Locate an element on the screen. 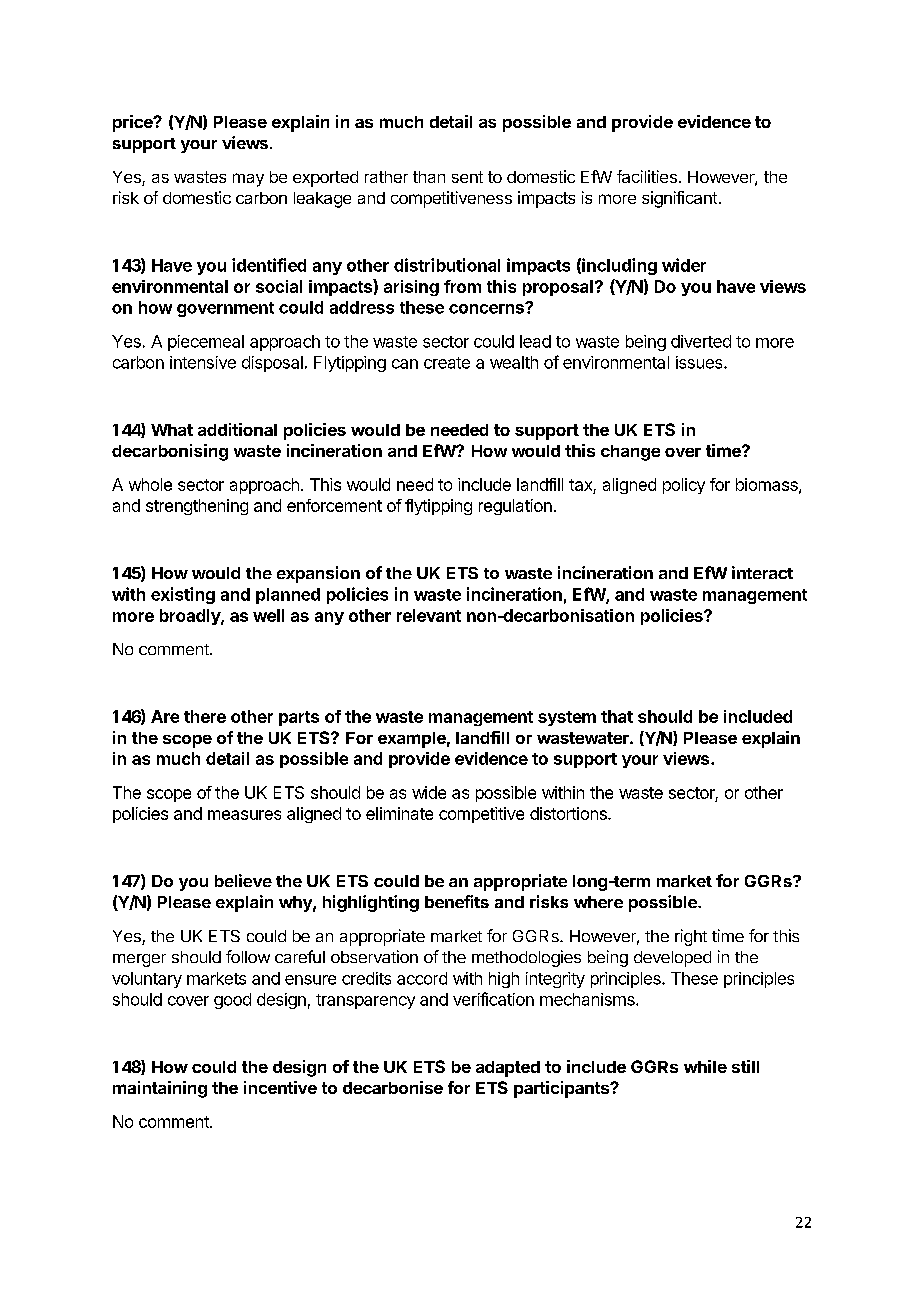 This screenshot has height=1308, width=924. while is located at coordinates (705, 1066).
